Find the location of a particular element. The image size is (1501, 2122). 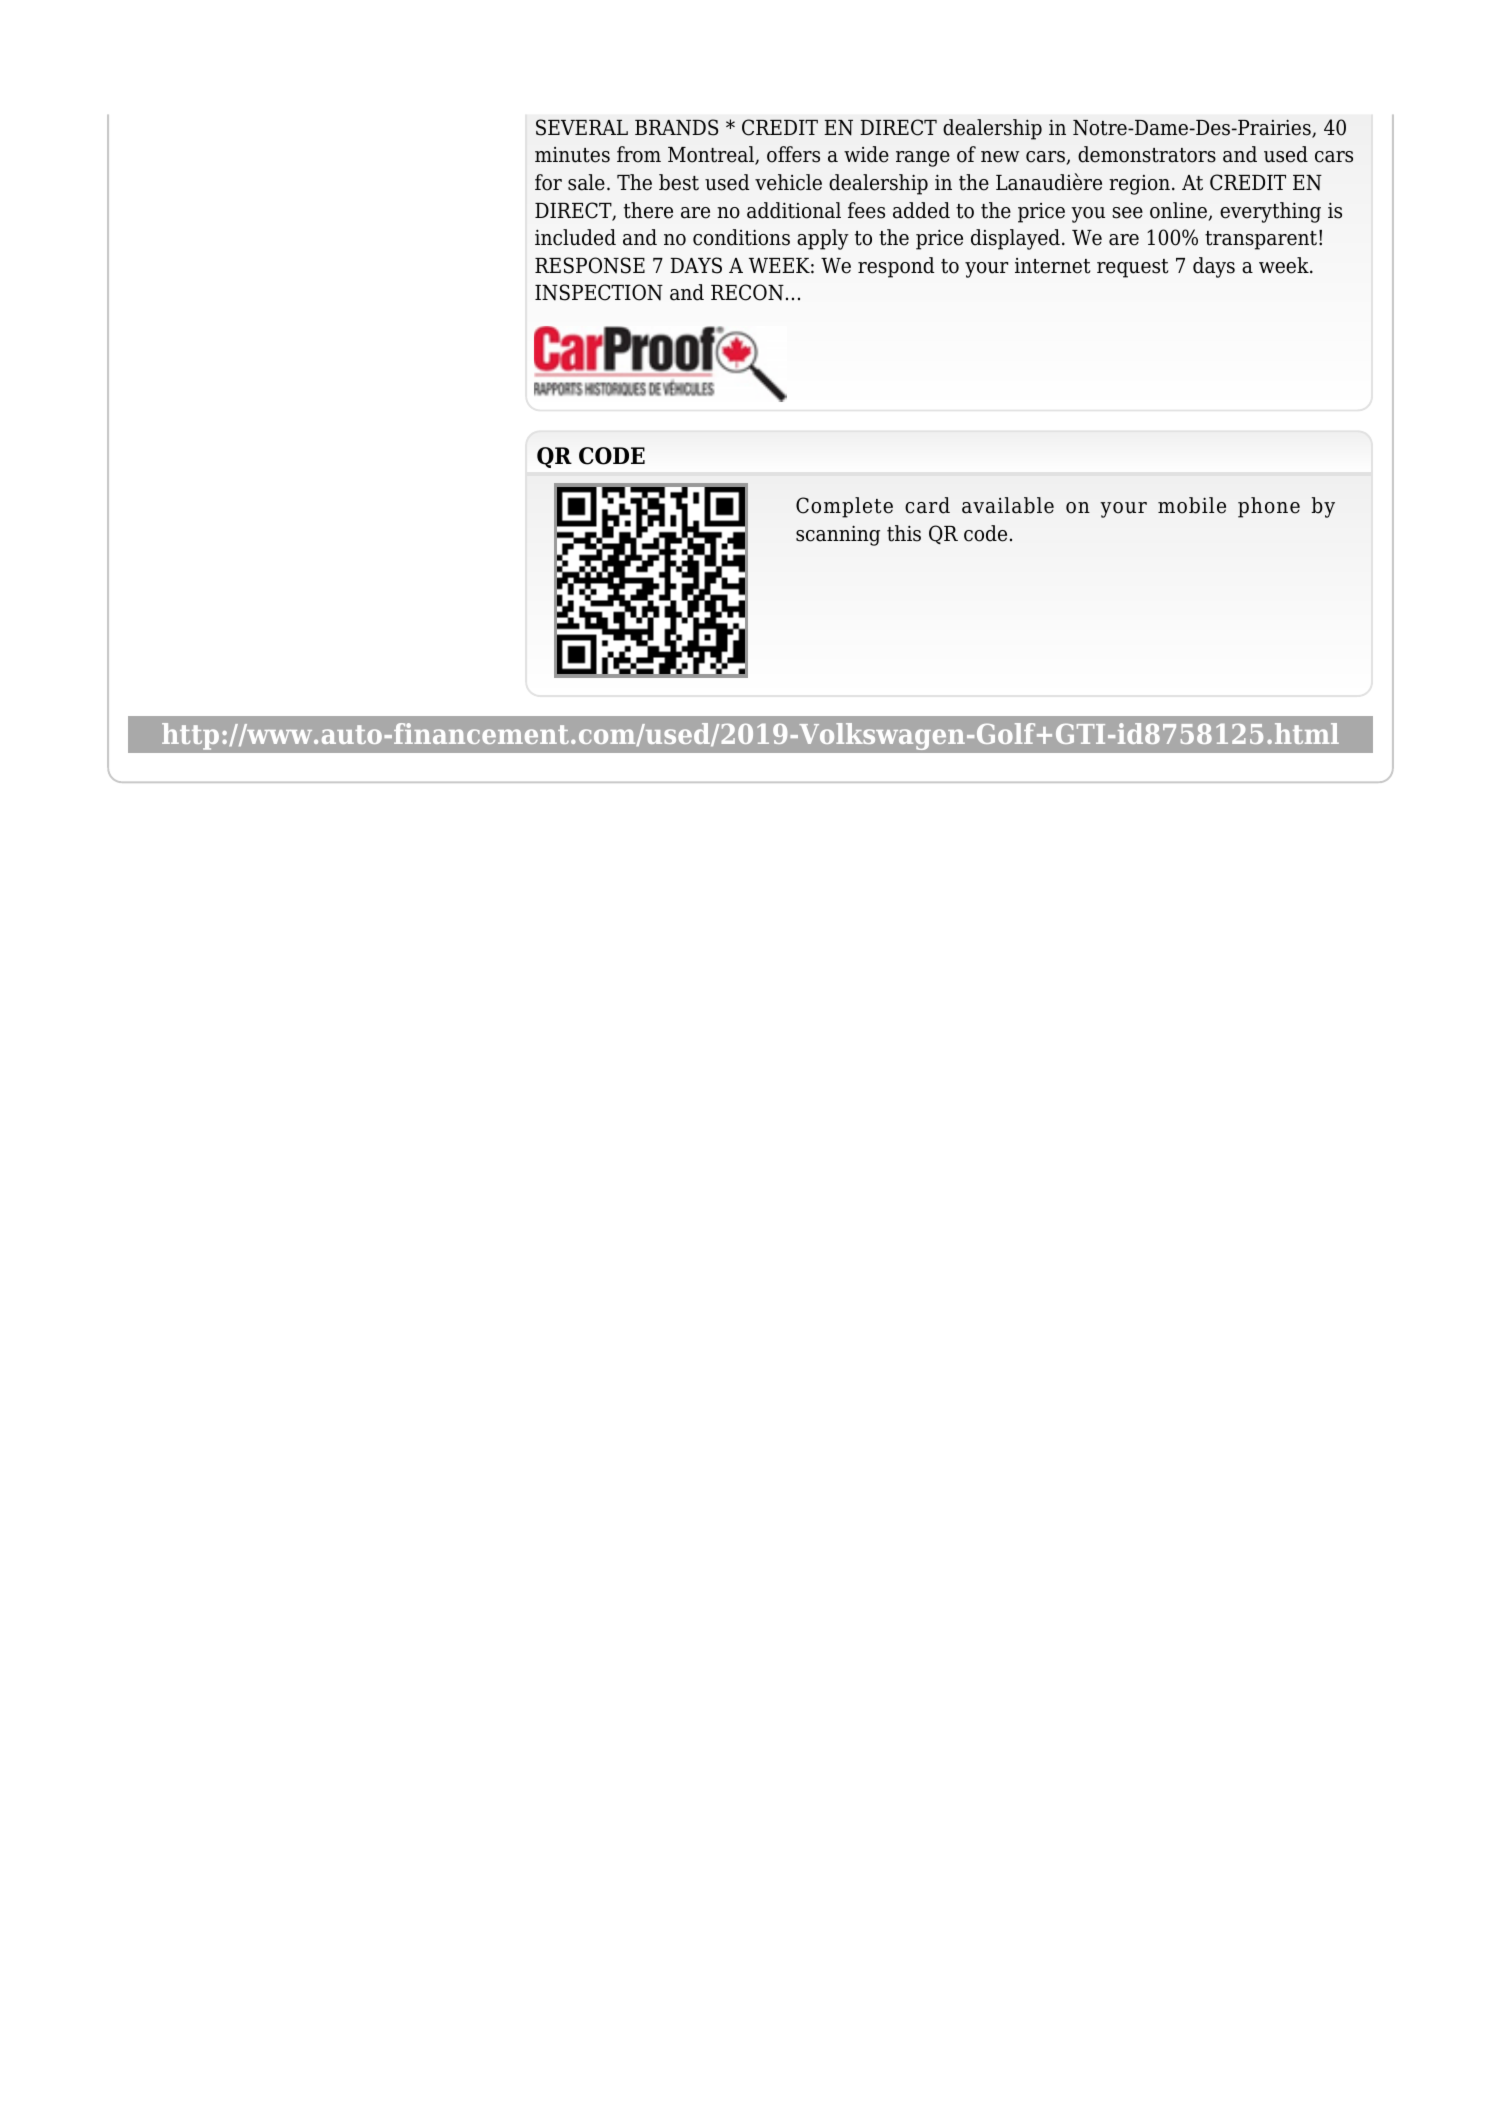

RECON is located at coordinates (747, 292).
